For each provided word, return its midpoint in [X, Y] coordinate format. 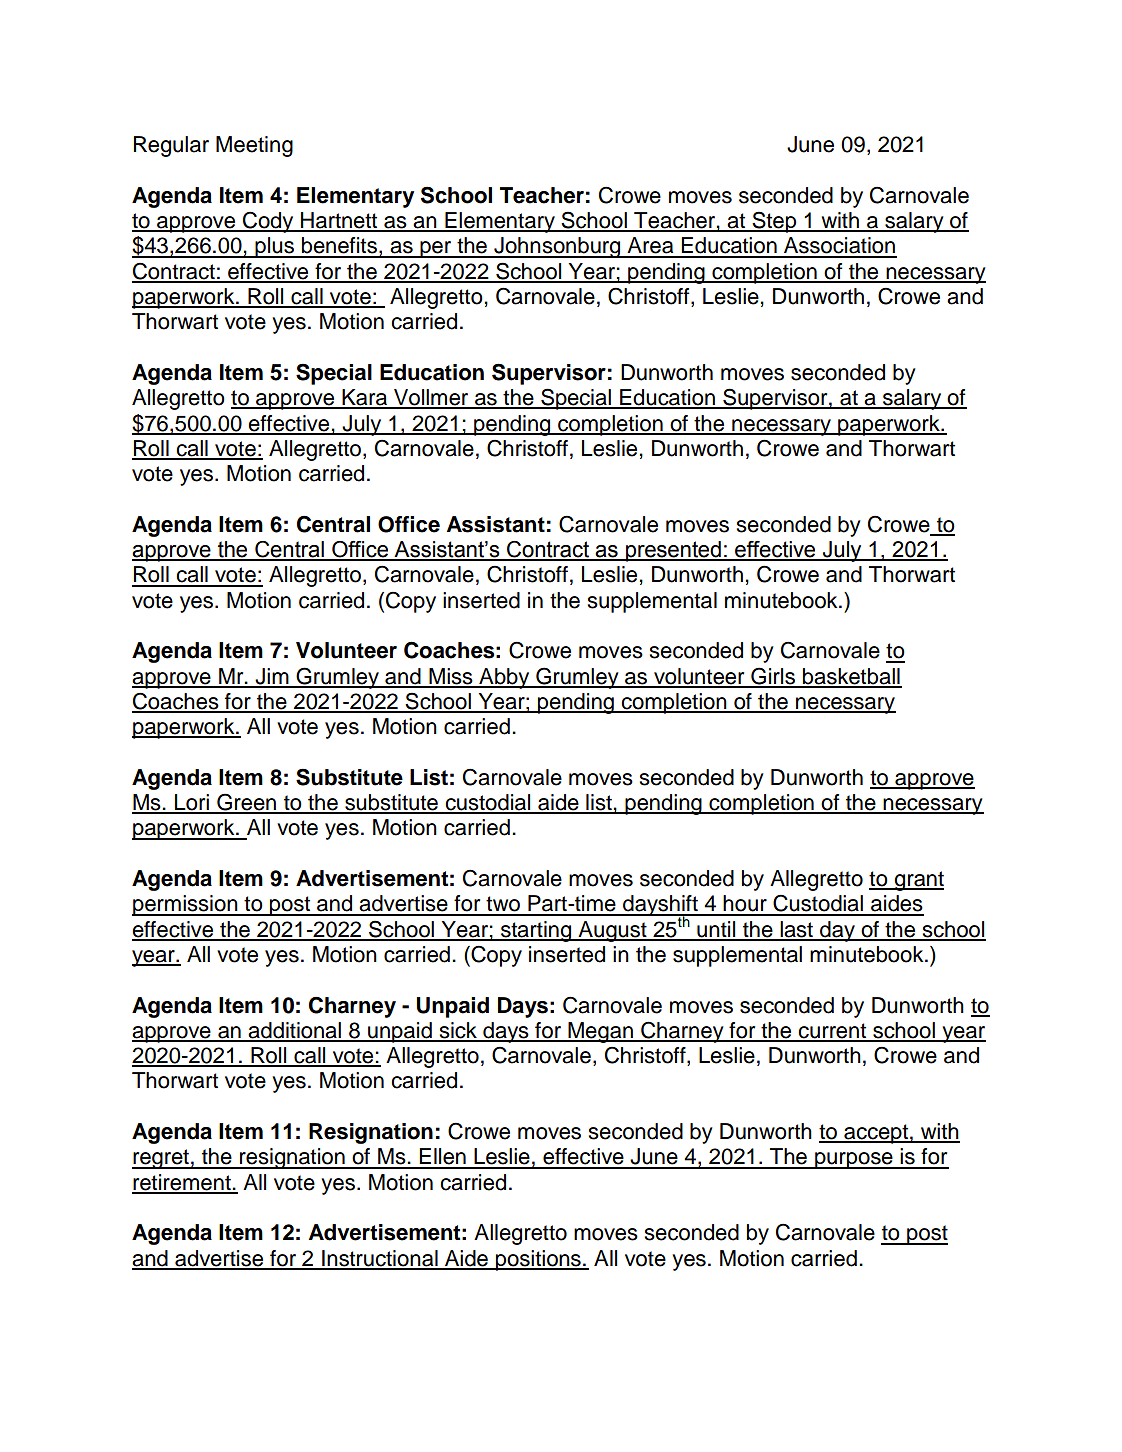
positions [538, 1260]
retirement [182, 1183]
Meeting [254, 146]
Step [774, 222]
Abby [504, 678]
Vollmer [431, 398]
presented [673, 551]
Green [247, 803]
